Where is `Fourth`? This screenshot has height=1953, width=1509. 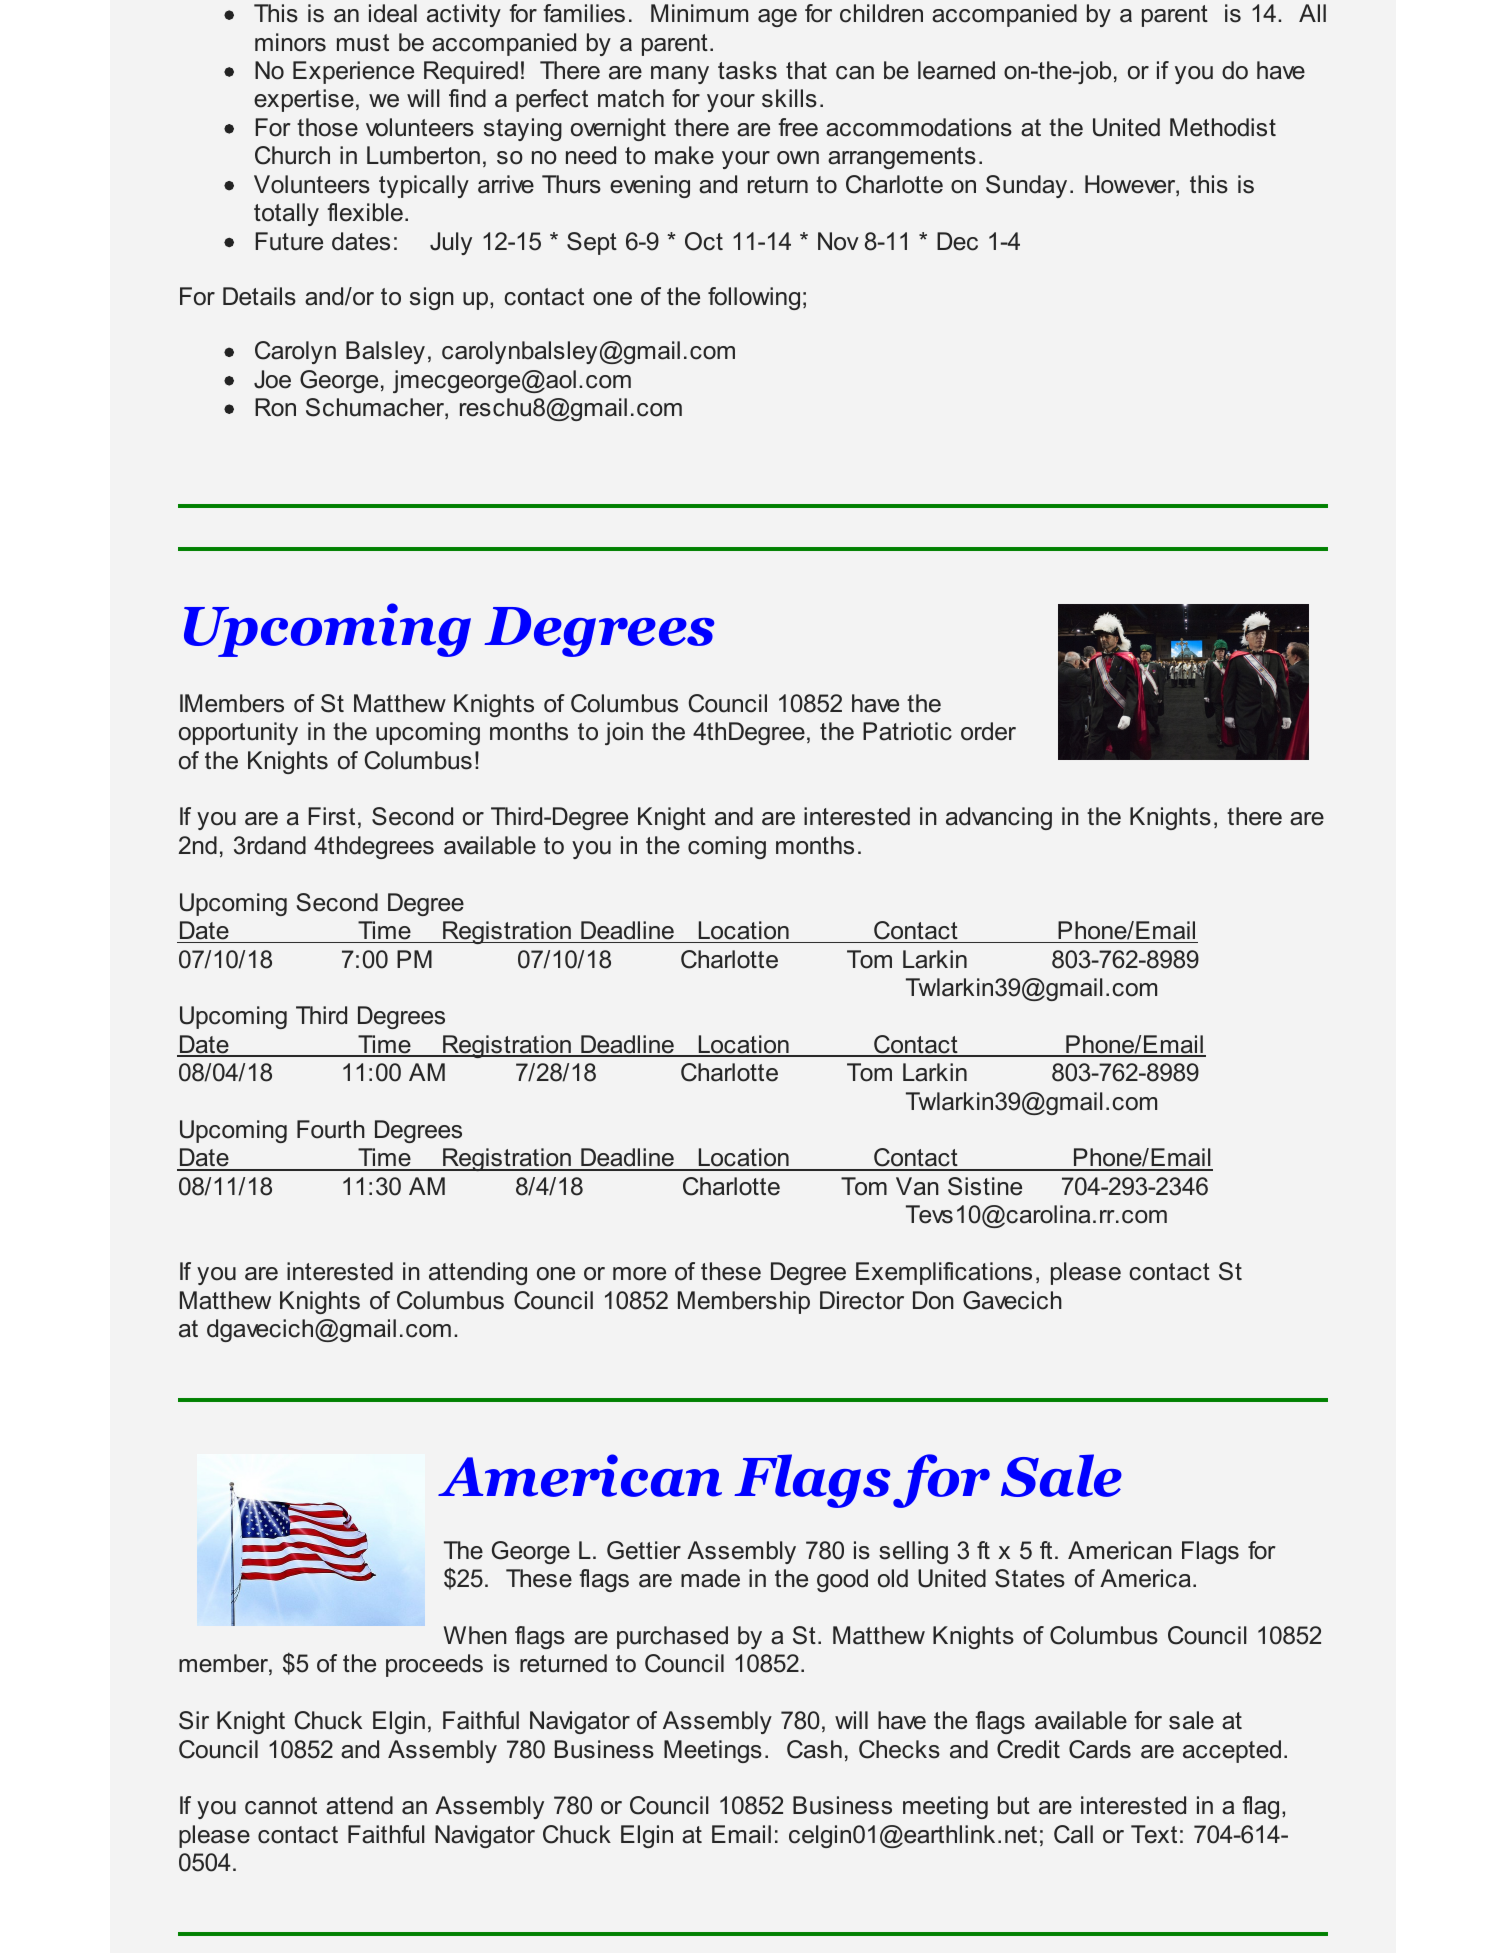 Fourth is located at coordinates (331, 1129).
